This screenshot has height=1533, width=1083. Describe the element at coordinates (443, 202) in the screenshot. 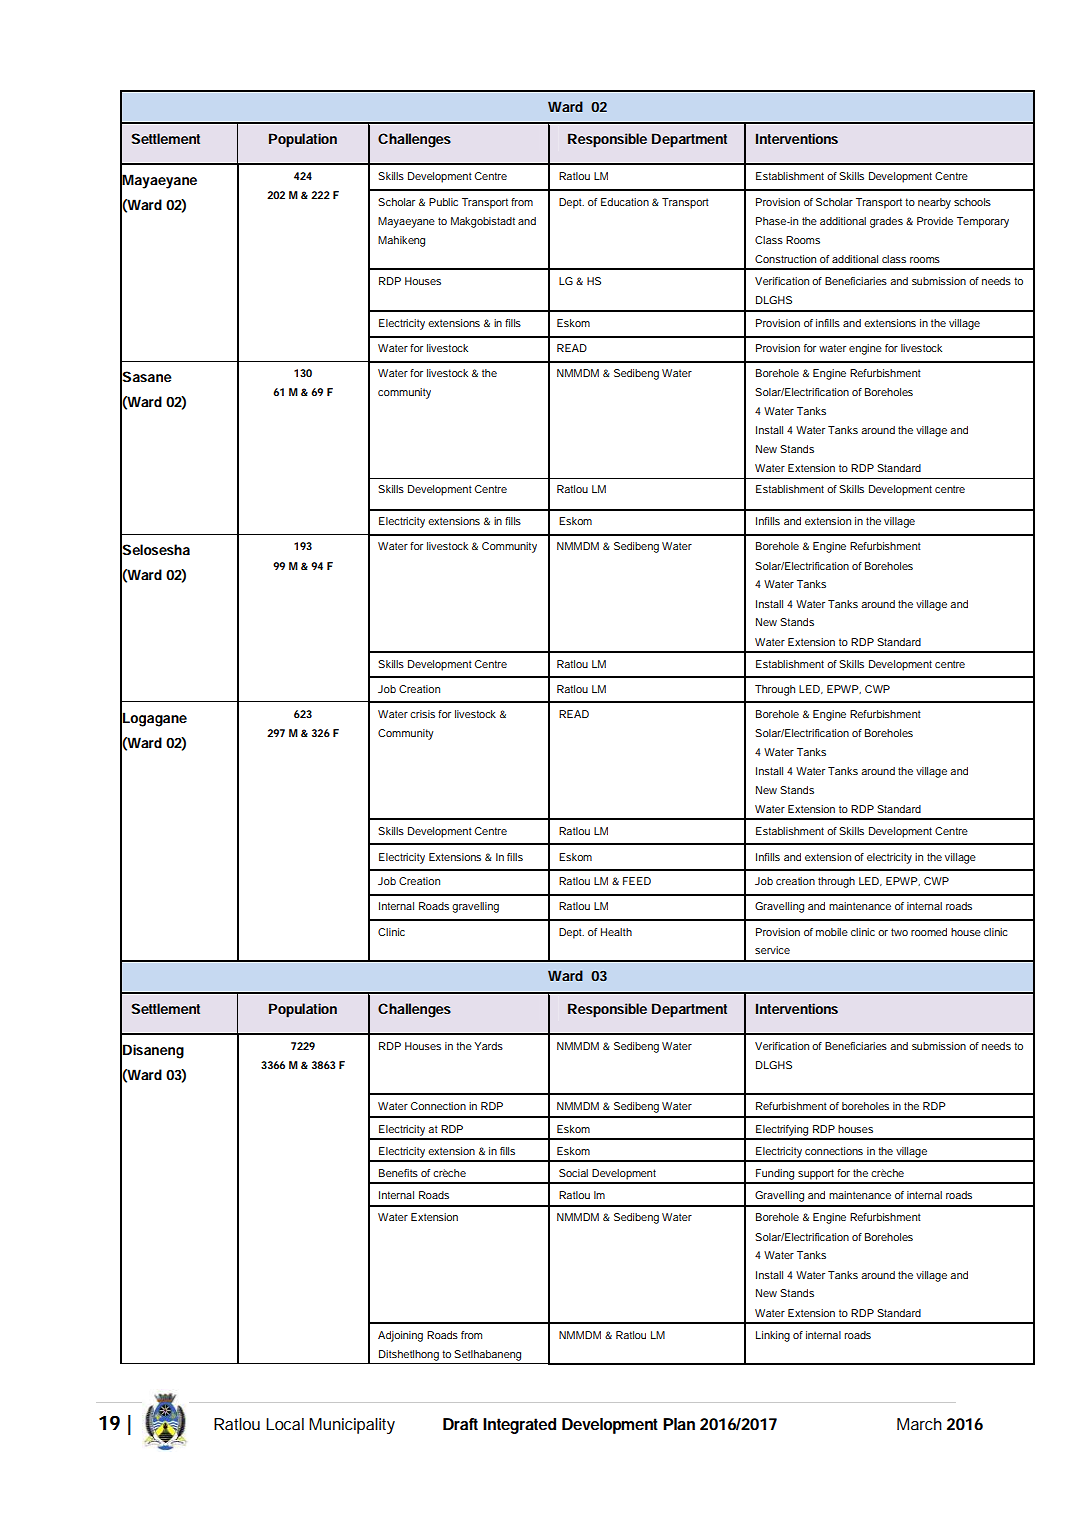

I see `Public` at that location.
